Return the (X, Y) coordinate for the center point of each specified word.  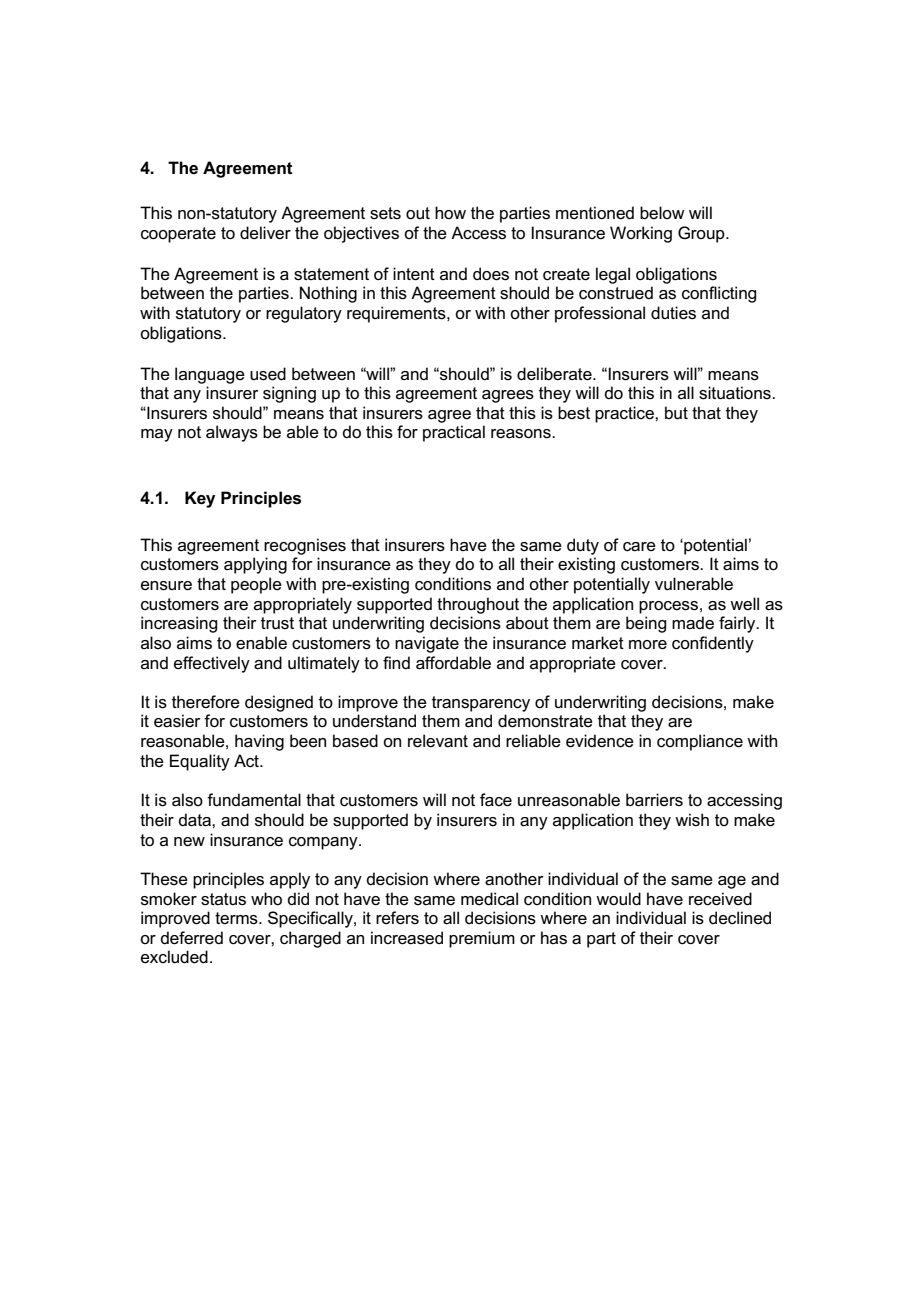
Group (702, 234)
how (450, 213)
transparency (481, 704)
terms (237, 918)
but (676, 413)
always (232, 433)
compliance (700, 742)
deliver (265, 233)
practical (454, 433)
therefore (206, 702)
